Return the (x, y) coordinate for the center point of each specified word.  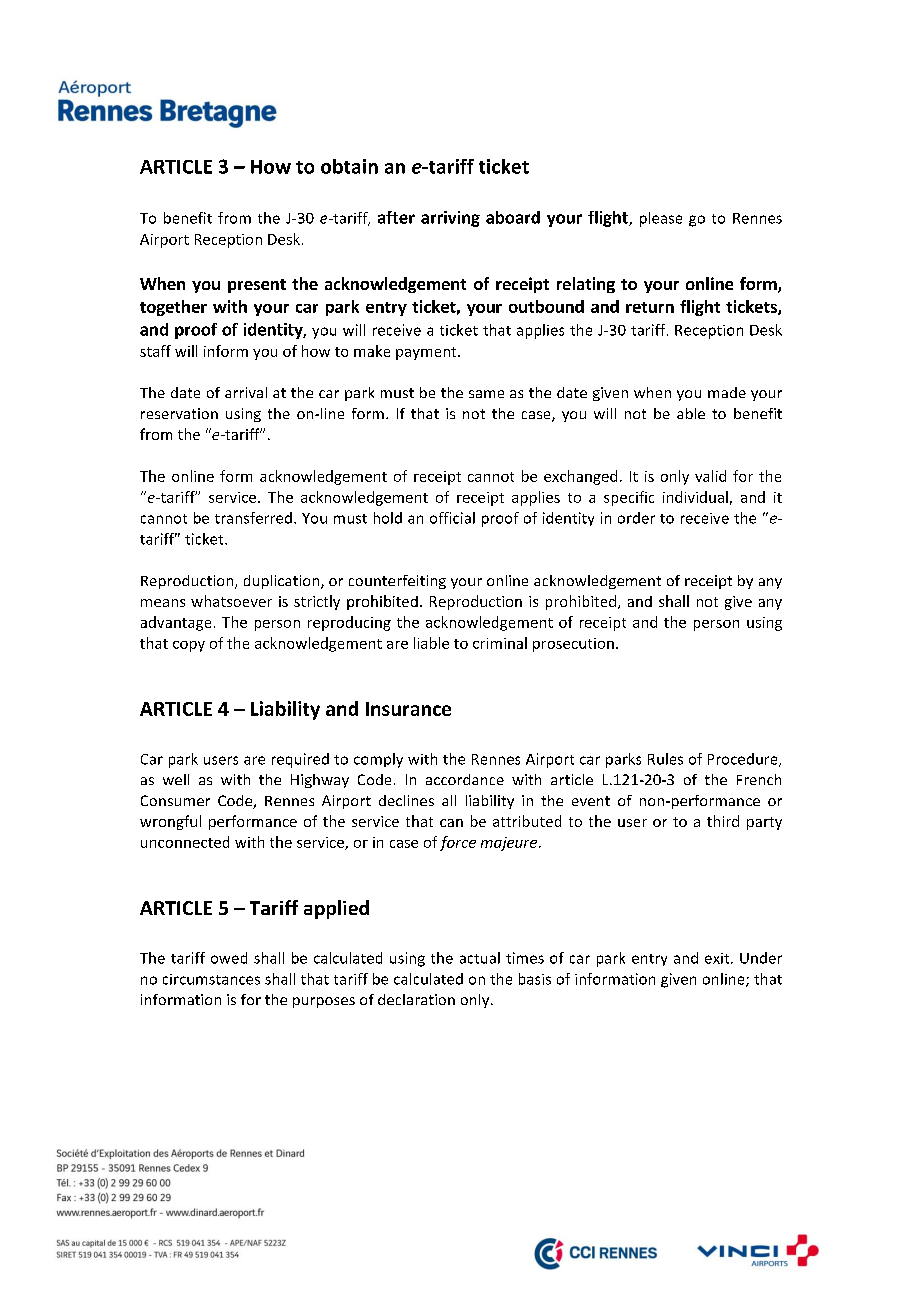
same (486, 394)
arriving (450, 219)
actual (480, 958)
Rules (665, 759)
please (661, 219)
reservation (179, 413)
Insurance (408, 709)
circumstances (211, 979)
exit (718, 958)
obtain (349, 166)
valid (710, 476)
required (300, 760)
